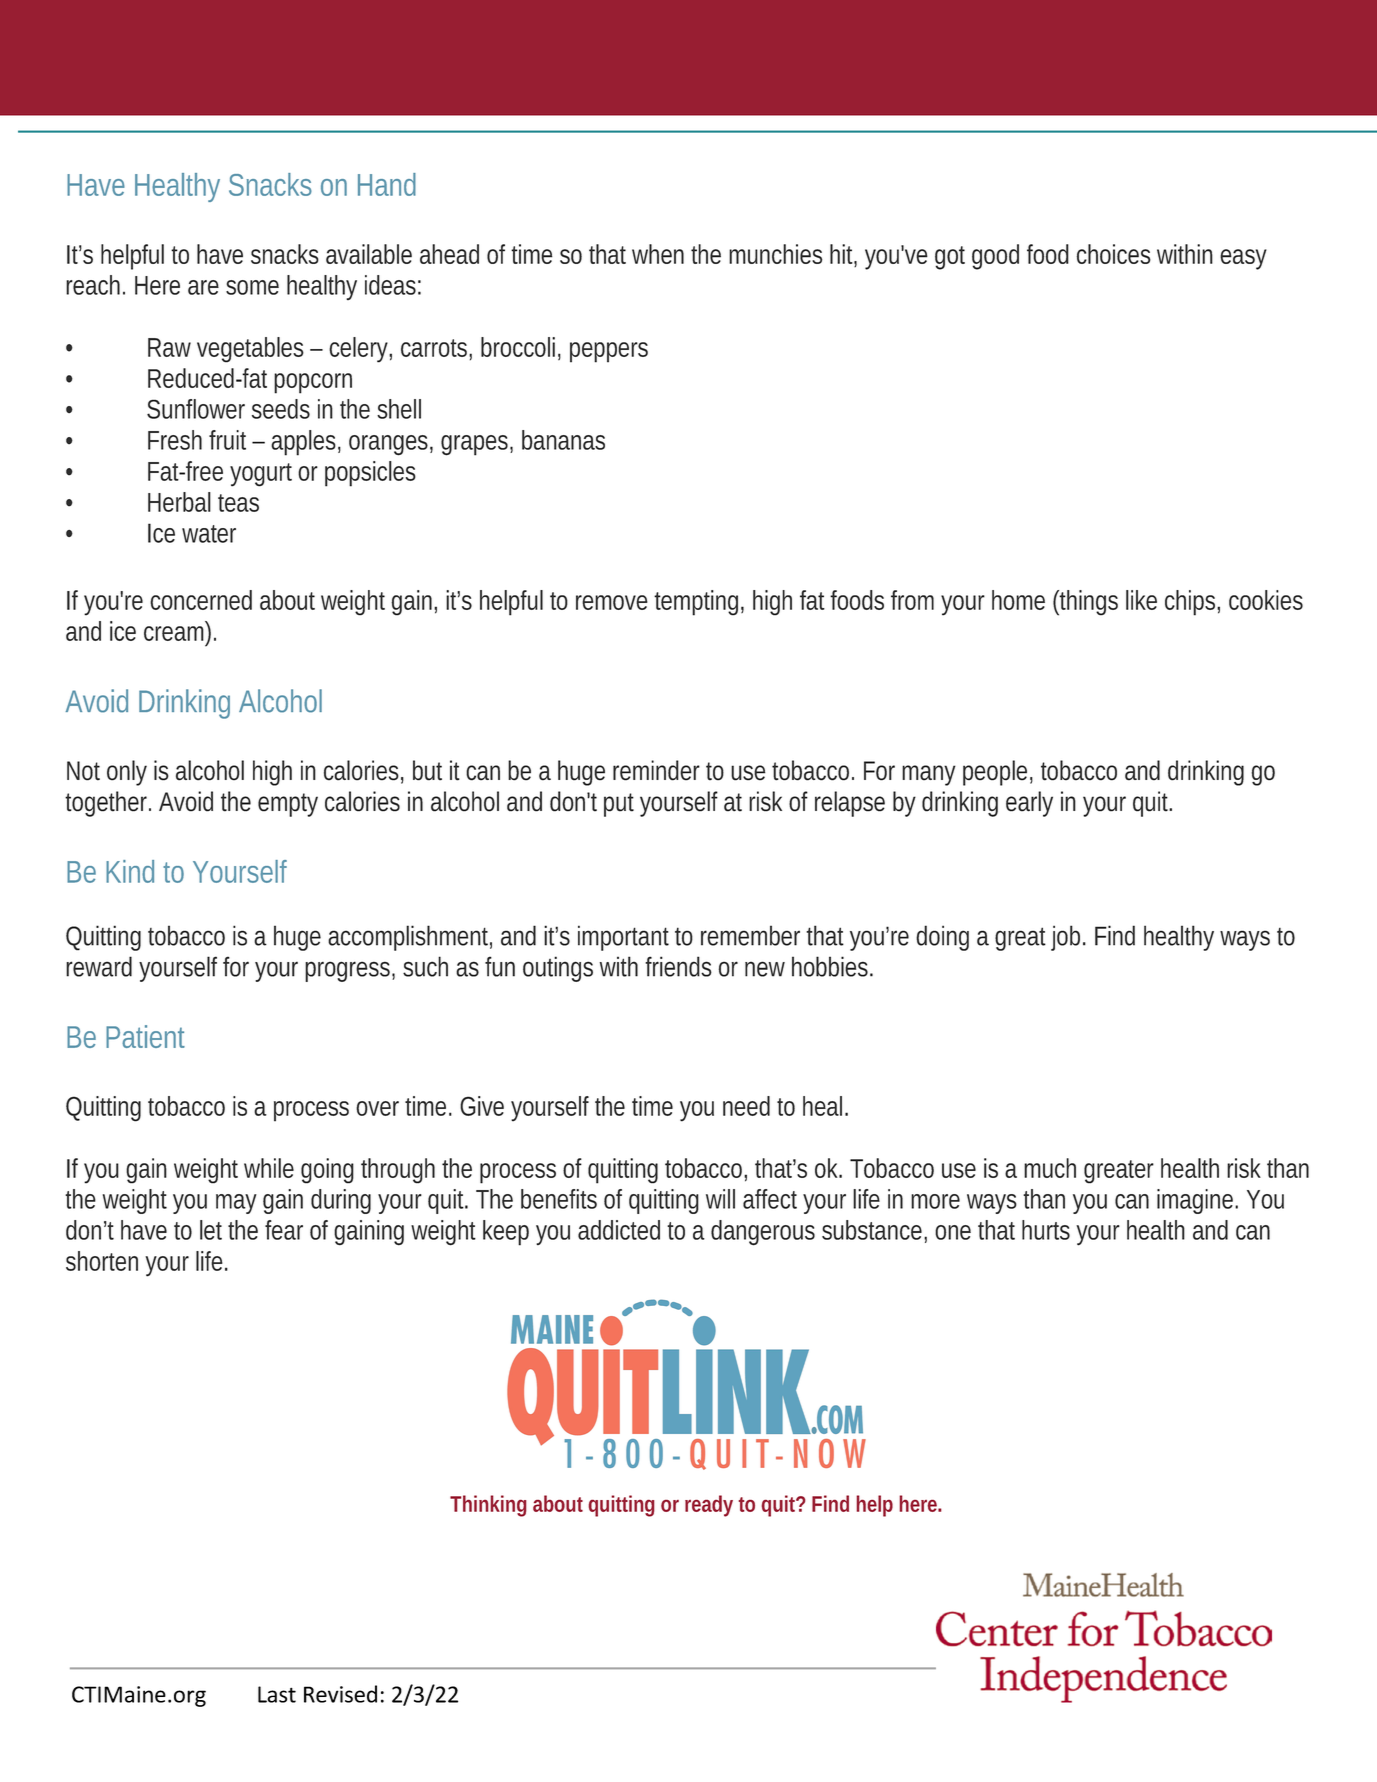 This screenshot has height=1782, width=1377. Describe the element at coordinates (250, 350) in the screenshot. I see `vegetables` at that location.
